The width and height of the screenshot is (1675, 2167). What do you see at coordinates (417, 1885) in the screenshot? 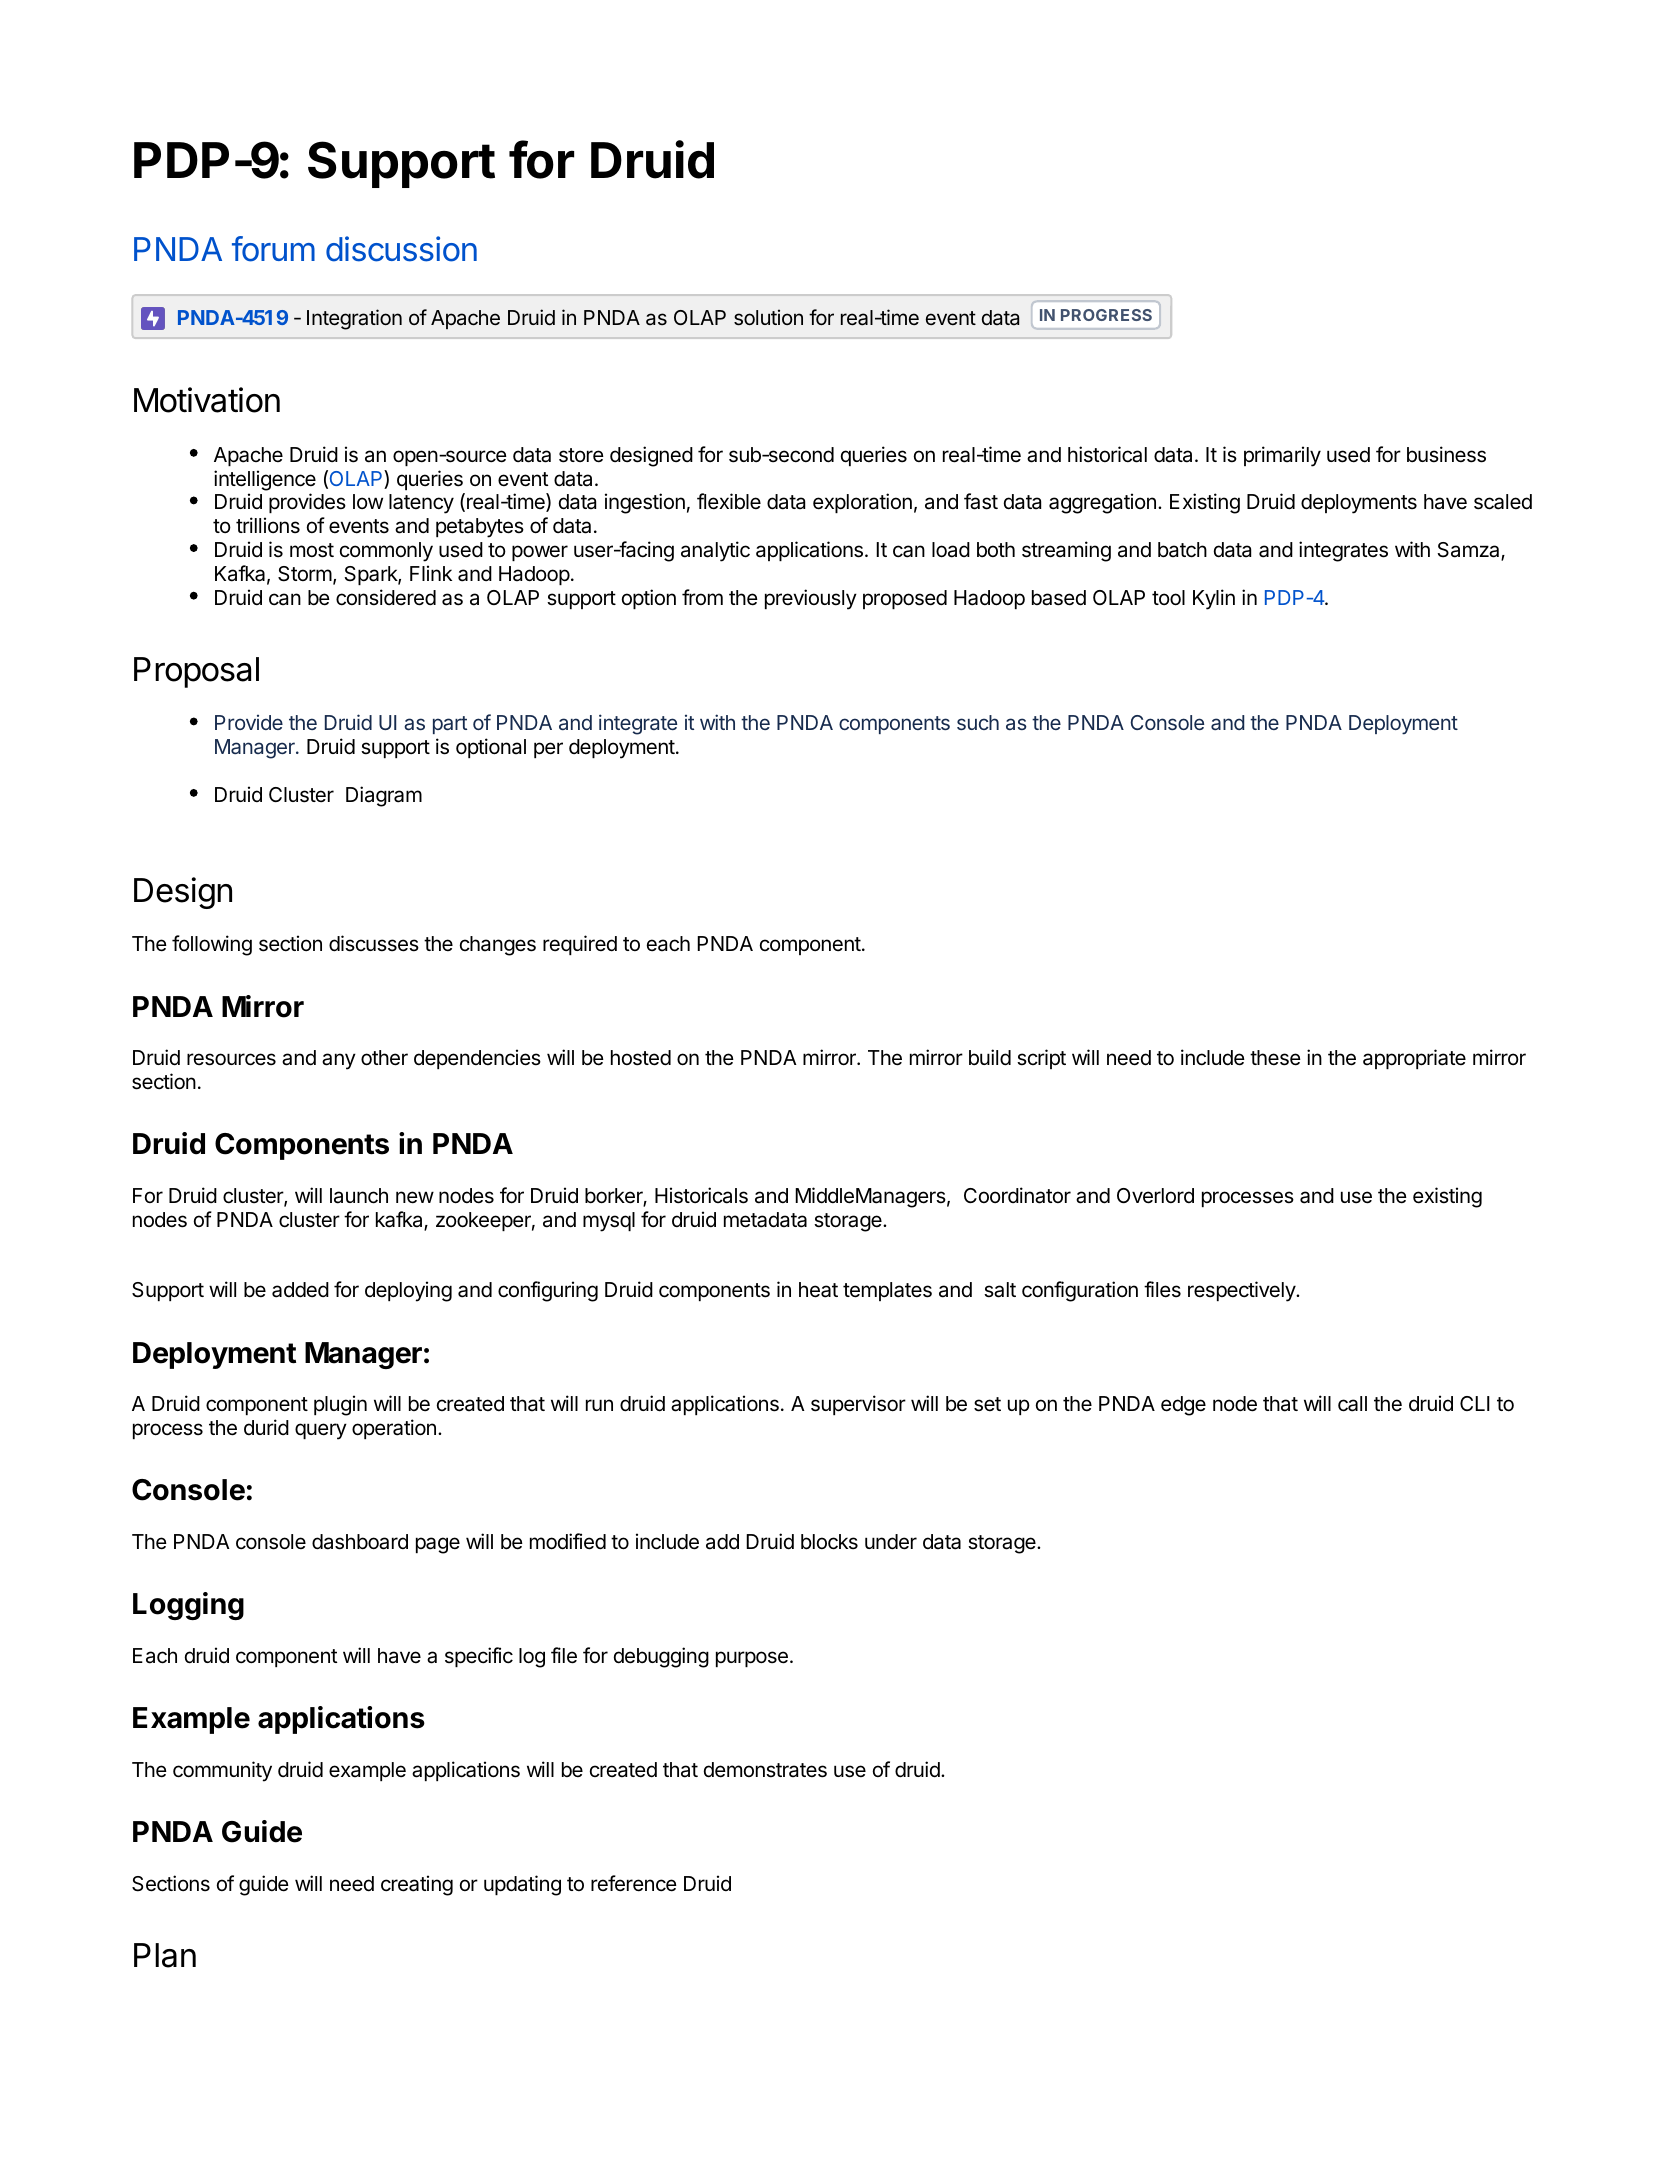
I see `creating` at bounding box center [417, 1885].
